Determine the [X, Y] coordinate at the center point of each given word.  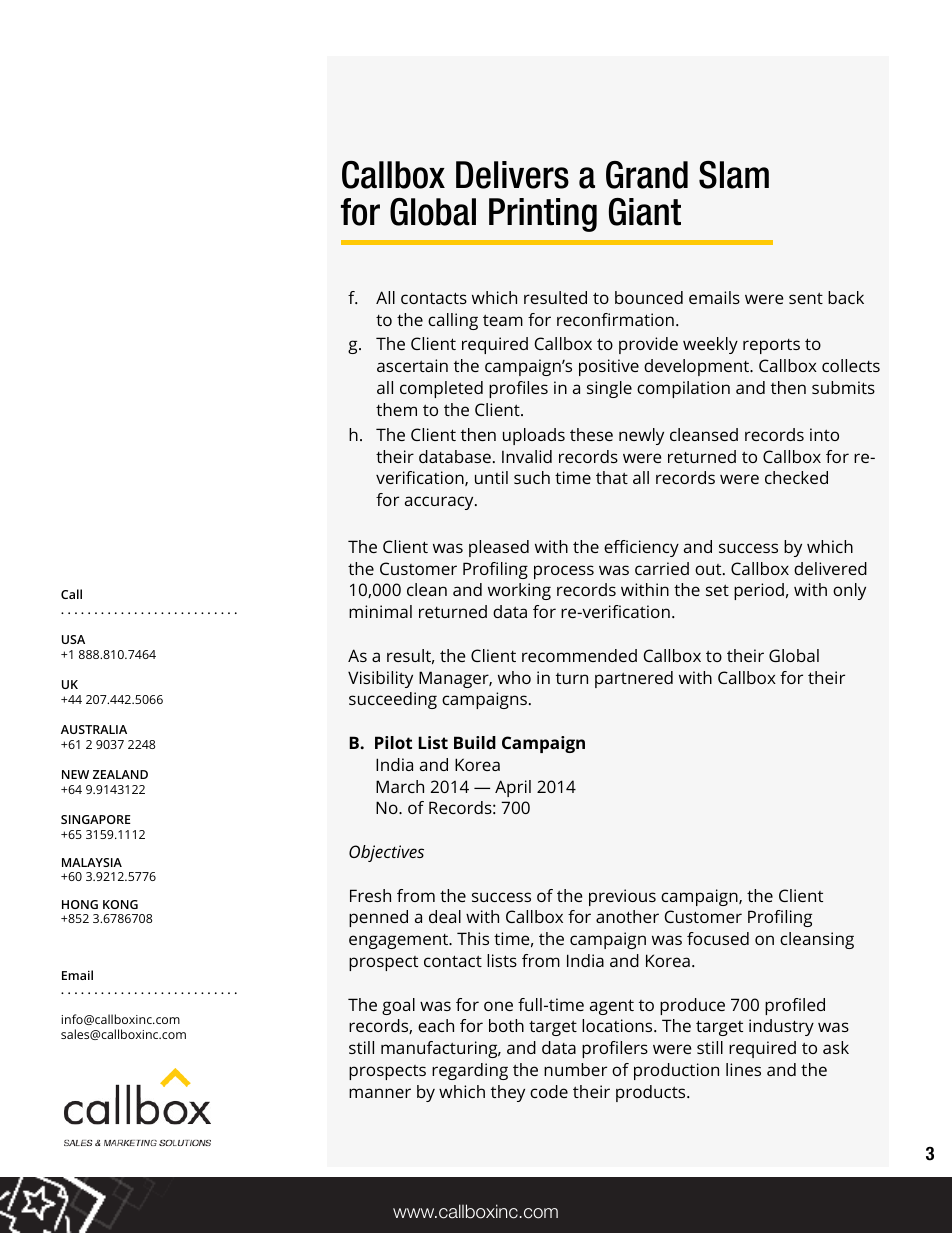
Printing [543, 215]
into [824, 434]
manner [380, 1093]
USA [73, 639]
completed [441, 389]
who [514, 677]
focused [718, 938]
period [759, 591]
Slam [734, 175]
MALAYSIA [92, 862]
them [396, 409]
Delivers [512, 175]
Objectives [386, 853]
